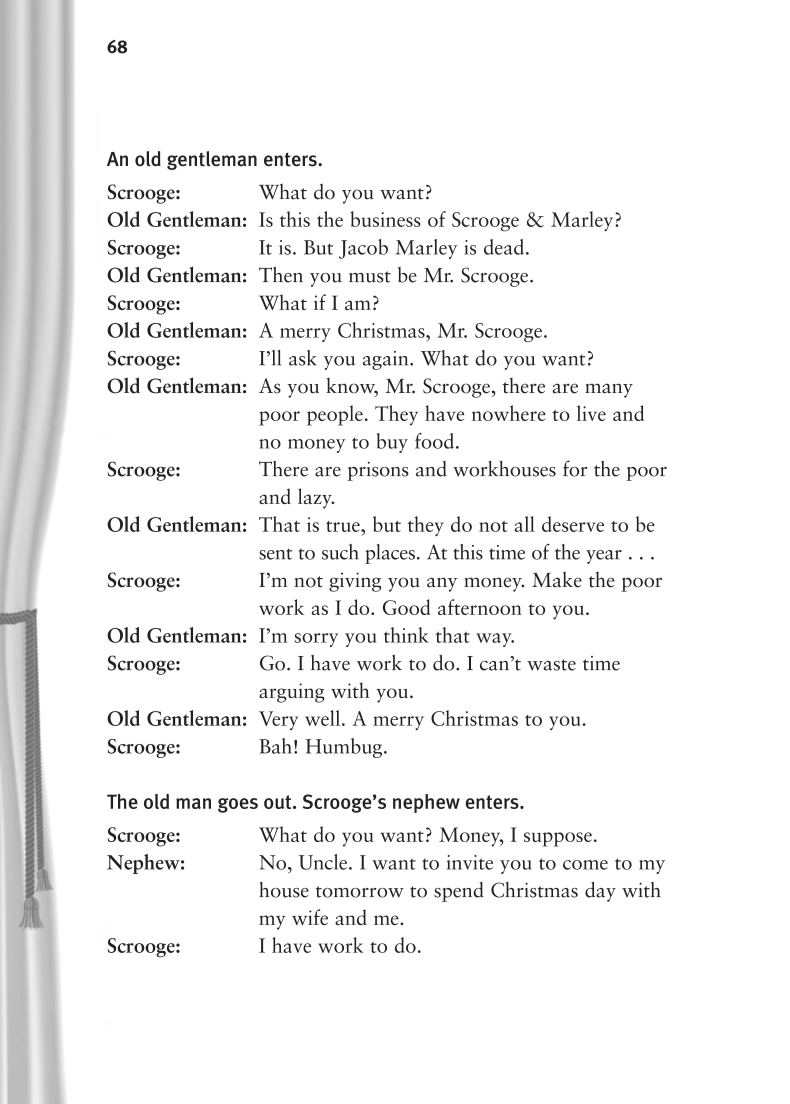  Describe the element at coordinates (310, 917) in the screenshot. I see `wife` at that location.
